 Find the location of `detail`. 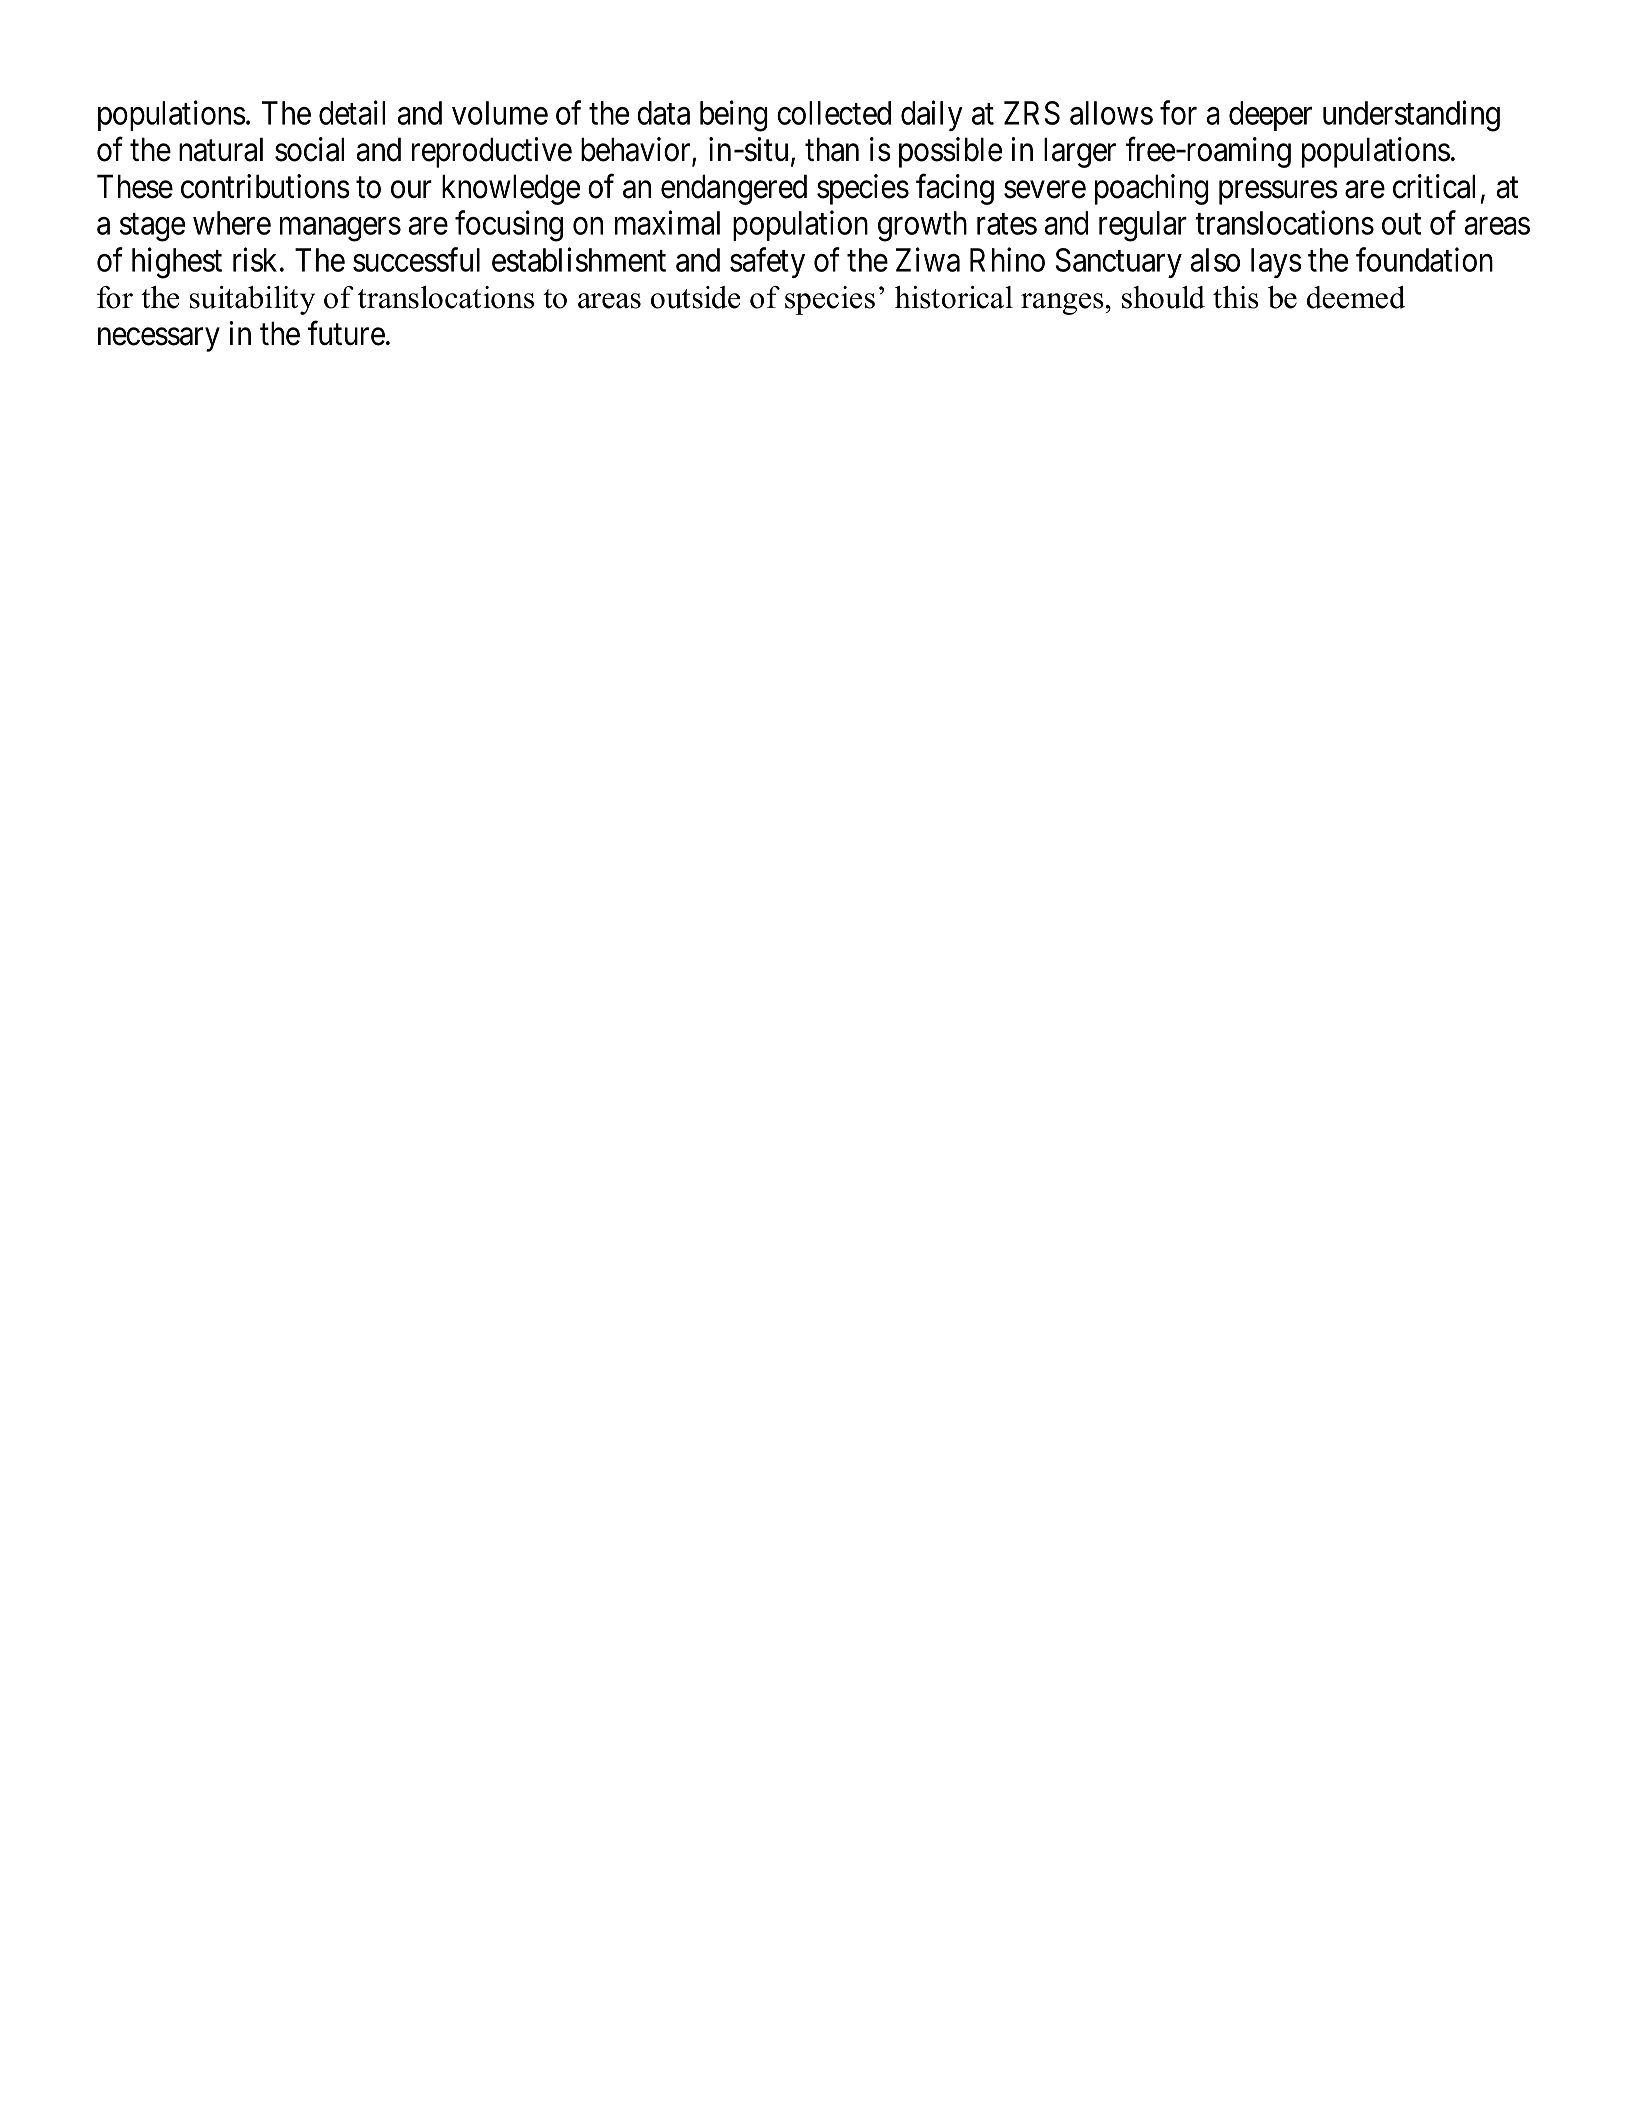

detail is located at coordinates (352, 112).
